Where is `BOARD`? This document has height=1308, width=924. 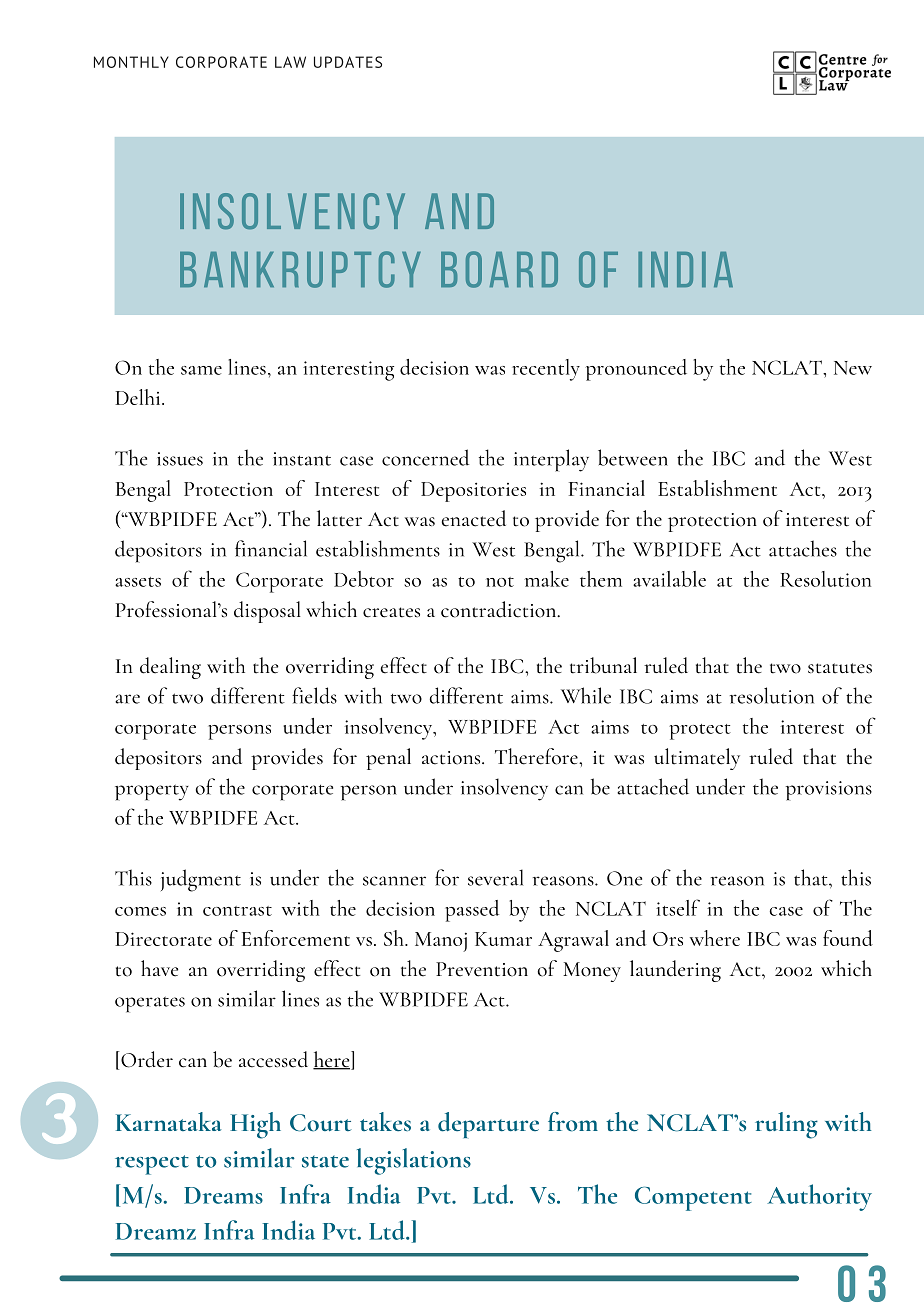
BOARD is located at coordinates (499, 269).
